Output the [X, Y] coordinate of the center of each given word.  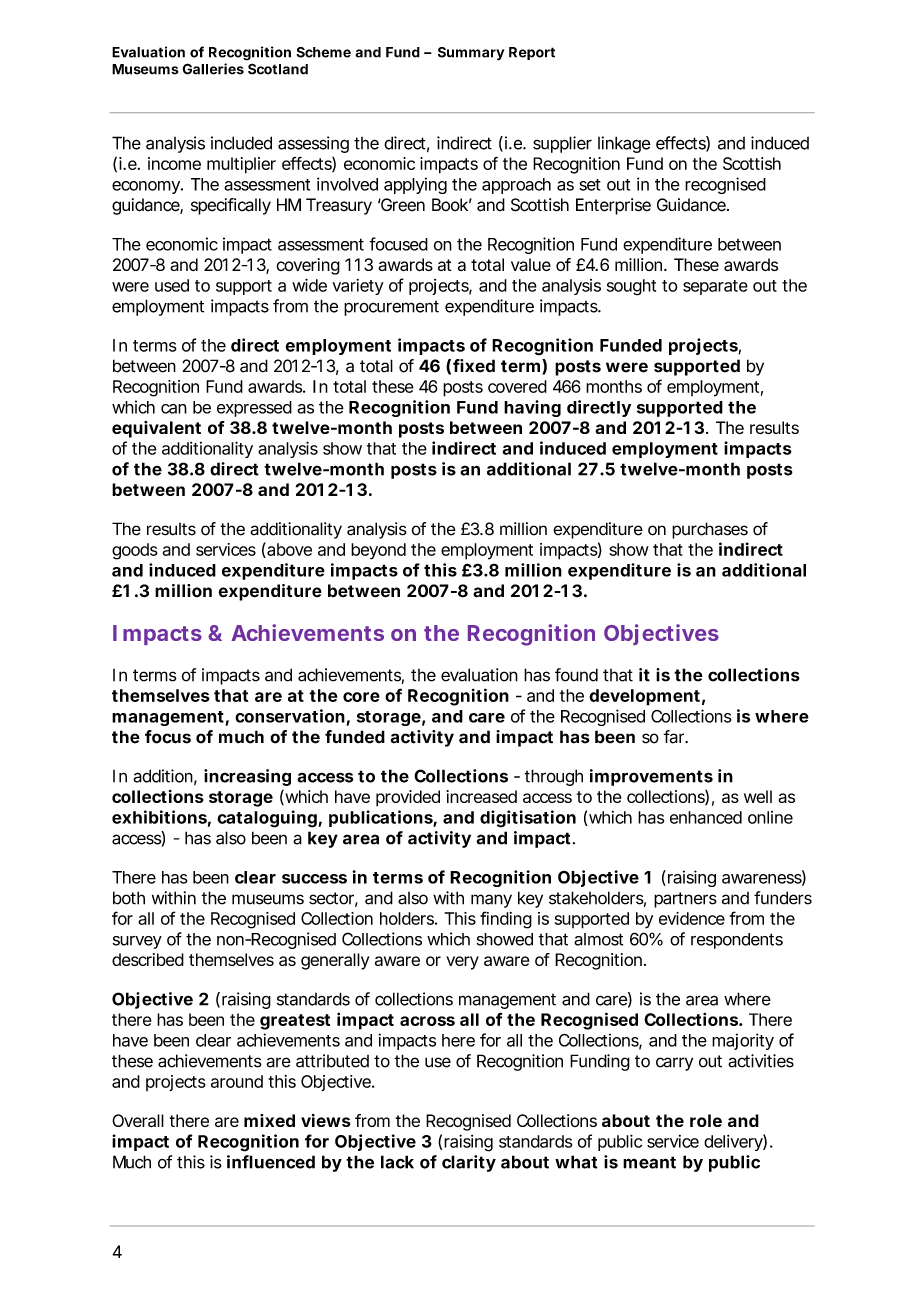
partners [685, 900]
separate [715, 287]
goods [135, 551]
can [174, 409]
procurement [391, 308]
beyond [378, 551]
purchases [710, 530]
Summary [471, 54]
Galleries [213, 69]
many [491, 901]
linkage [624, 144]
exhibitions [159, 817]
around [237, 1081]
